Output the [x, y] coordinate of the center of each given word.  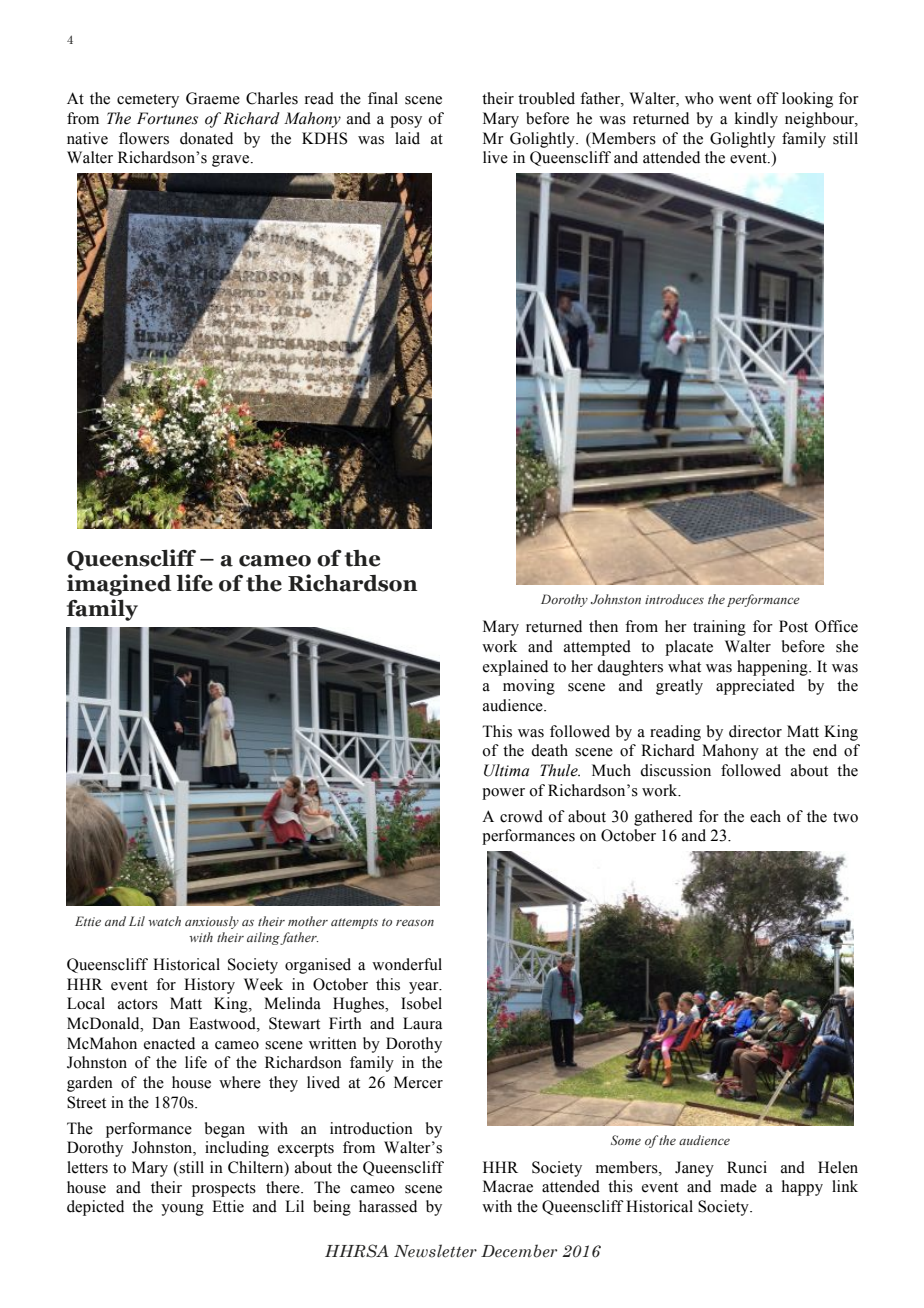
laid [407, 138]
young [182, 1210]
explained [515, 668]
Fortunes [167, 118]
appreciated [755, 687]
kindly [756, 120]
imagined [119, 585]
